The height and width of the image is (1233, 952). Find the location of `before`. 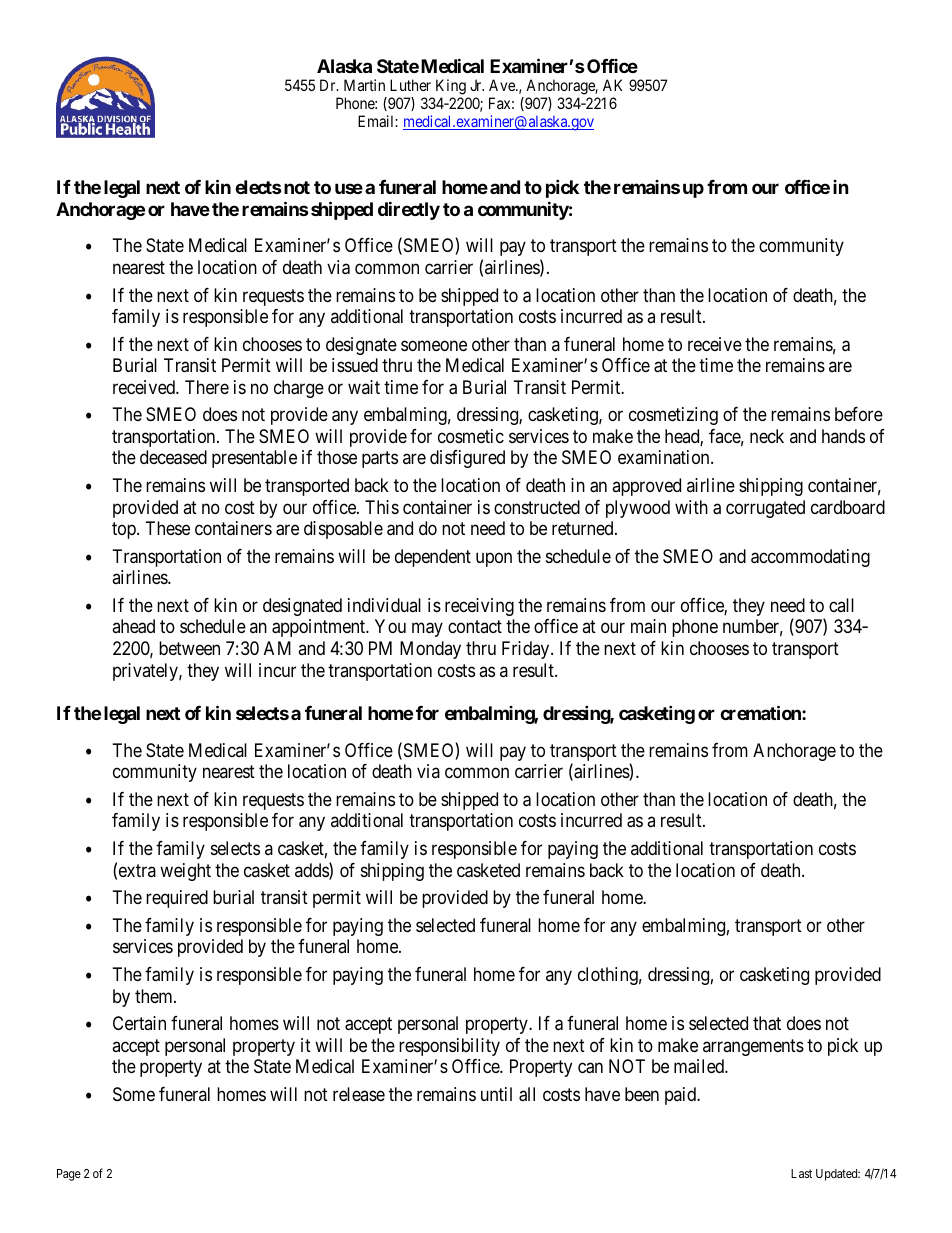

before is located at coordinates (859, 414).
